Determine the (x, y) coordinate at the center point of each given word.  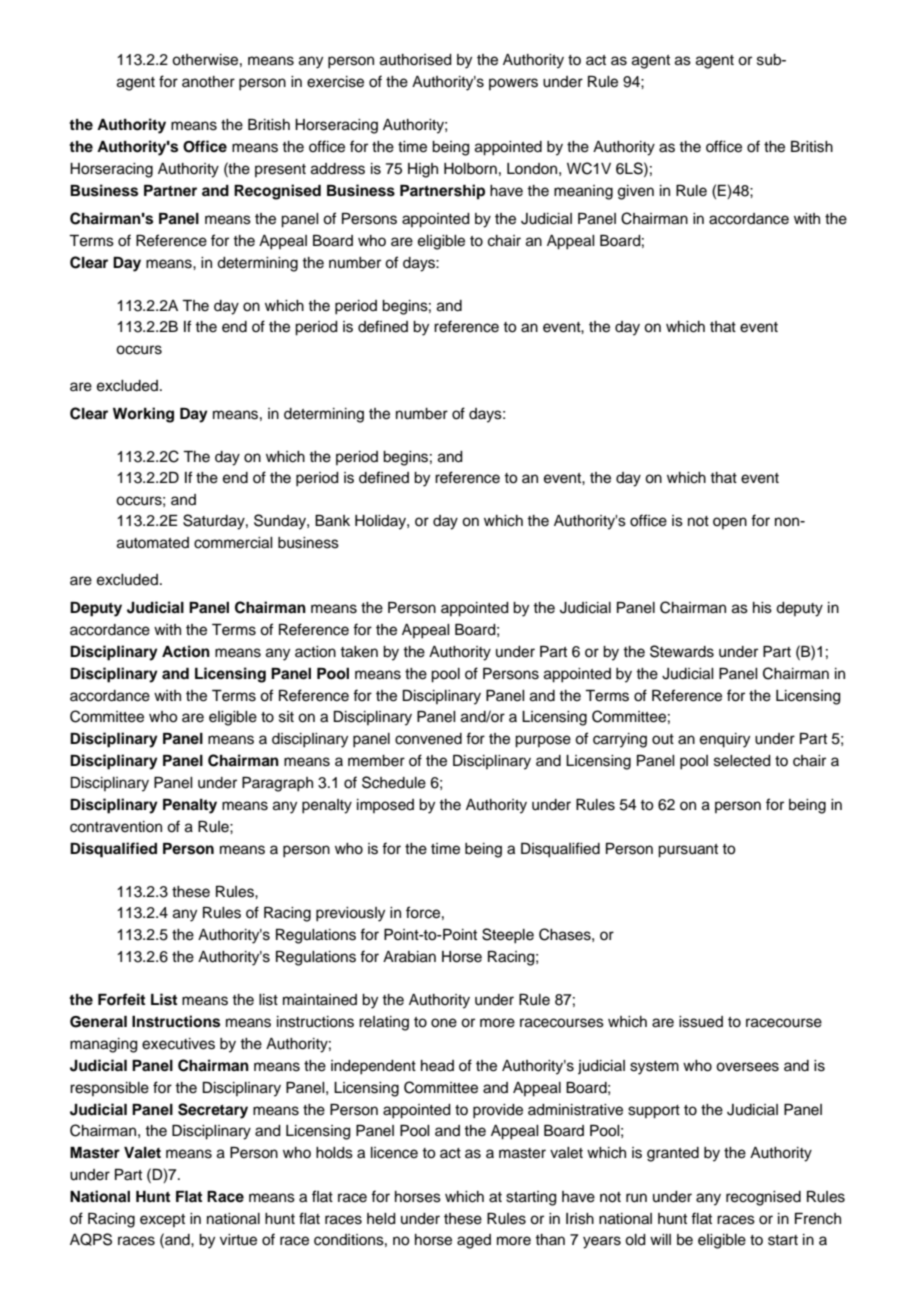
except (162, 1220)
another (208, 82)
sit (286, 717)
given (636, 192)
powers (513, 84)
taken (359, 652)
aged (474, 1241)
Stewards (682, 651)
